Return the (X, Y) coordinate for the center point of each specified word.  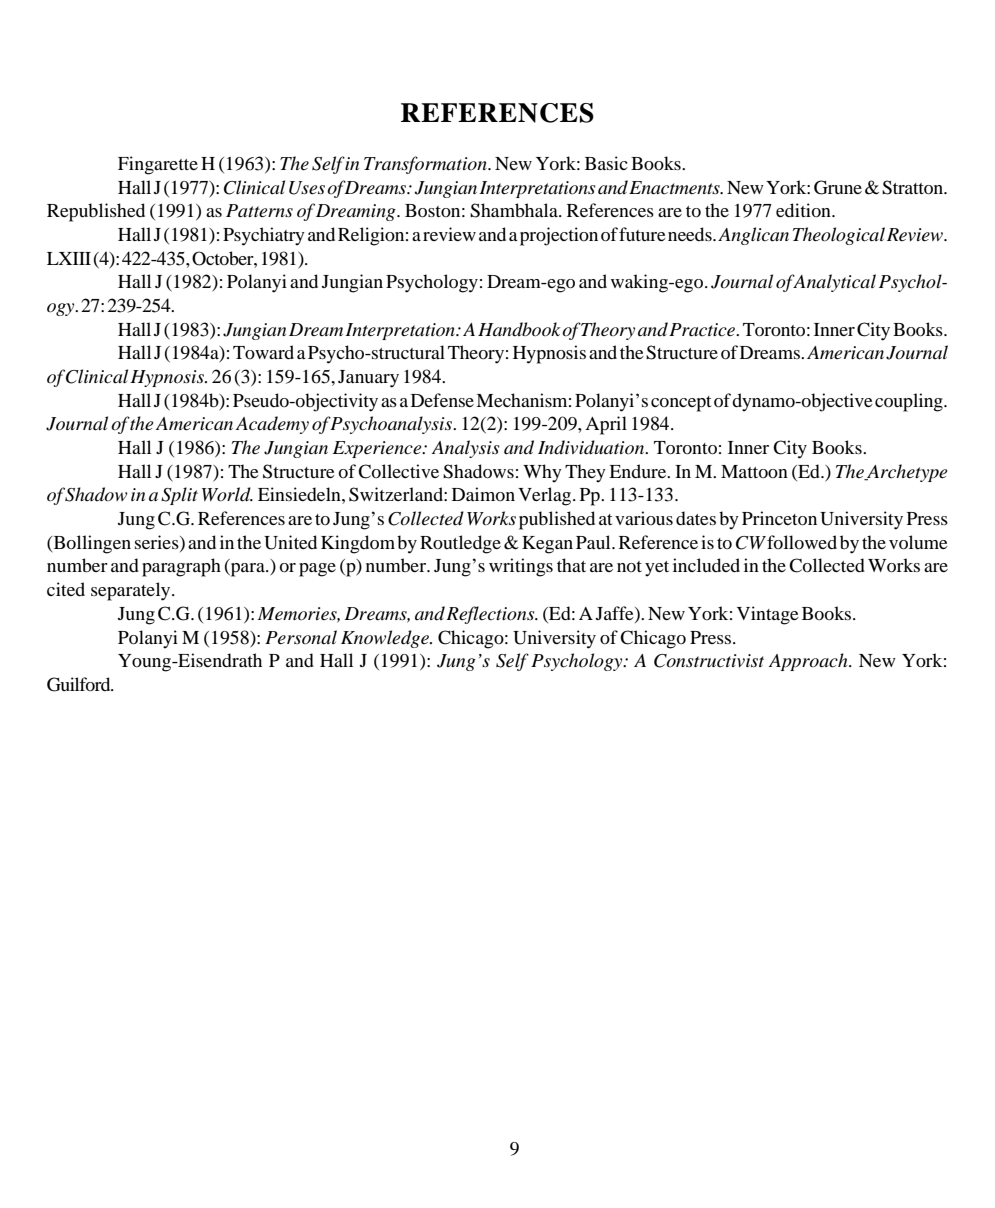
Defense (442, 400)
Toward (263, 352)
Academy (272, 425)
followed (802, 542)
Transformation (426, 165)
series (158, 543)
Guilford (80, 684)
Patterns (259, 211)
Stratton (914, 187)
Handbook (519, 329)
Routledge (460, 544)
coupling (910, 402)
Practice (703, 330)
